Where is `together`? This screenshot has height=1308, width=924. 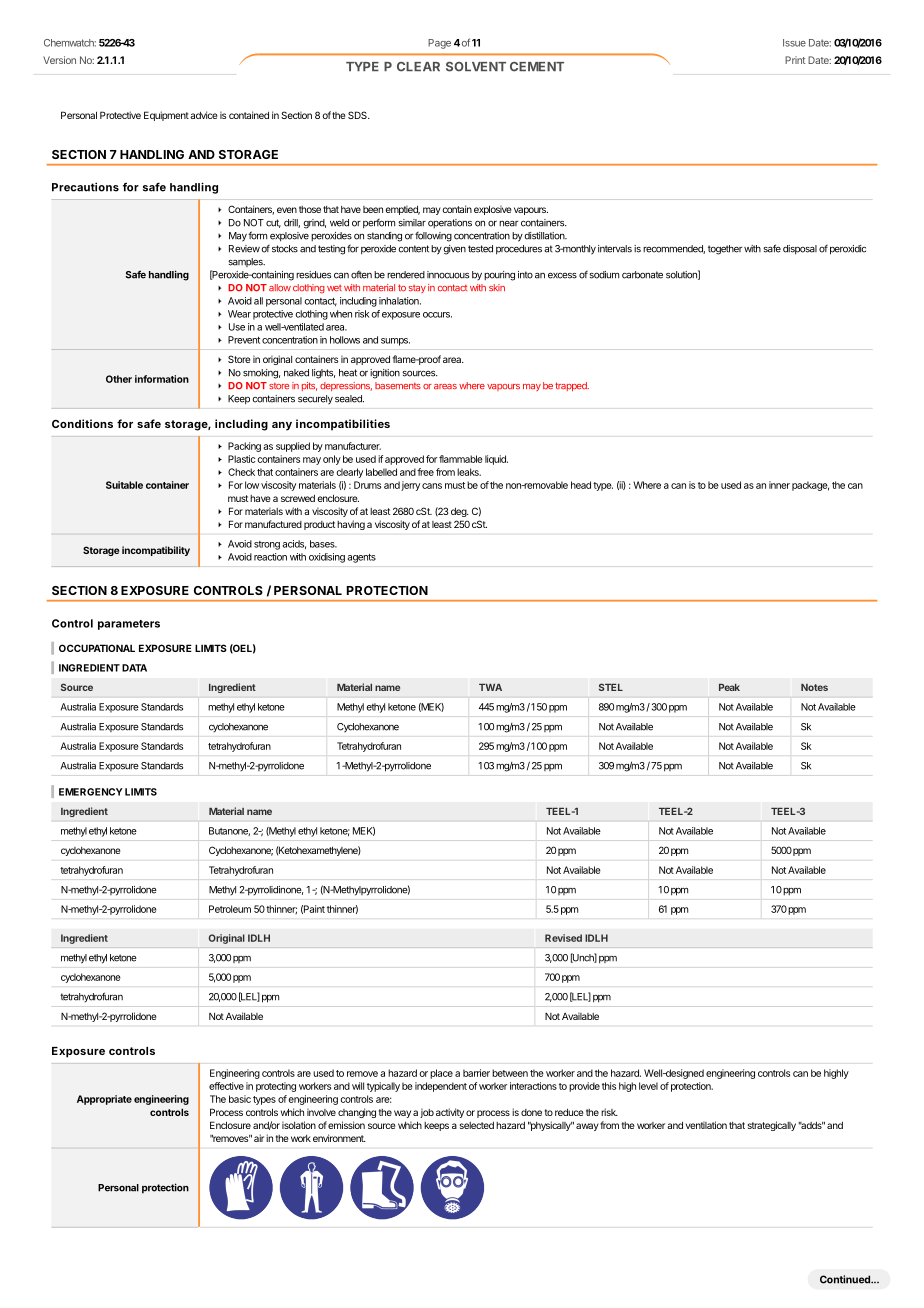 together is located at coordinates (725, 250).
